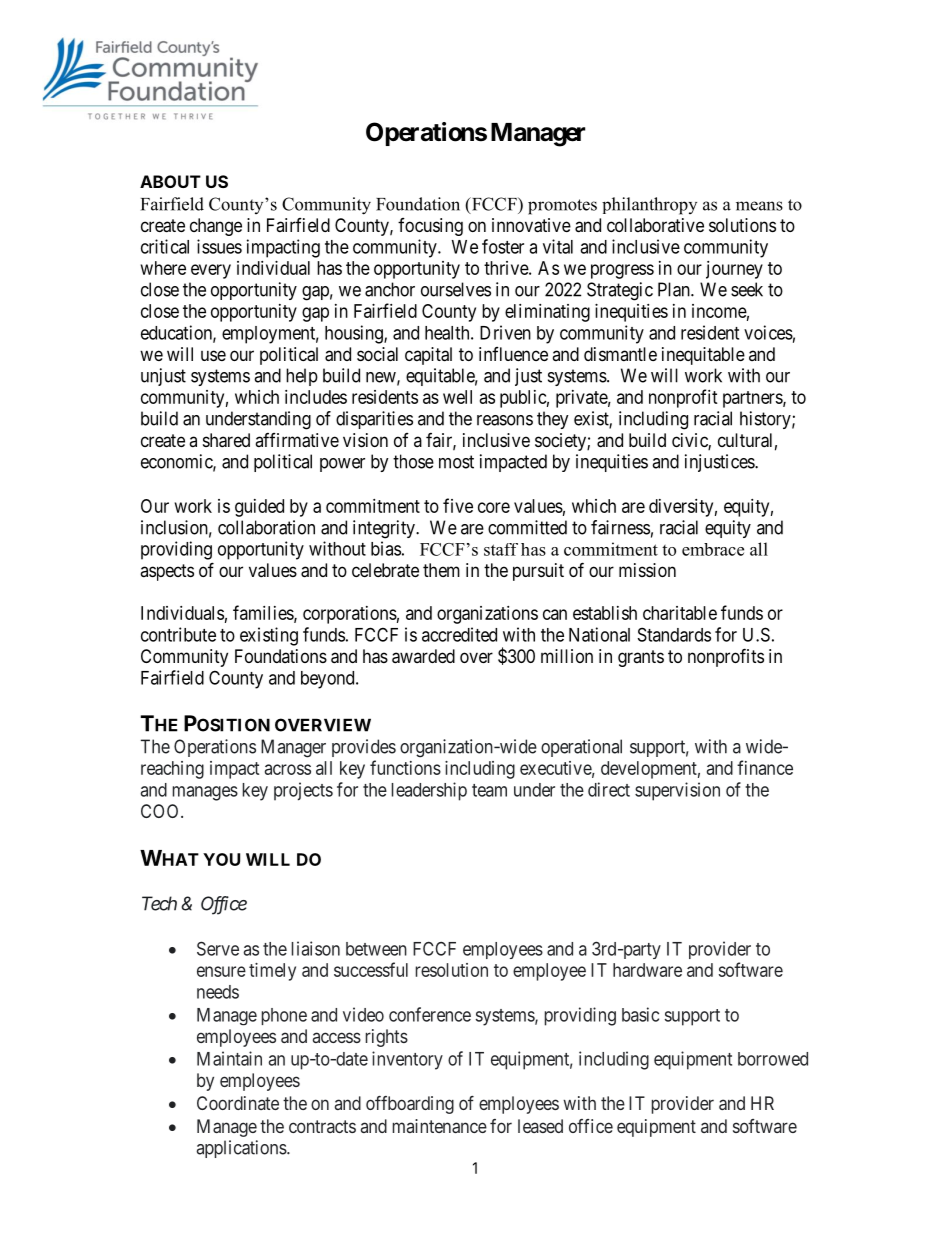 This screenshot has height=1233, width=952. I want to click on Coordinate, so click(238, 1103).
